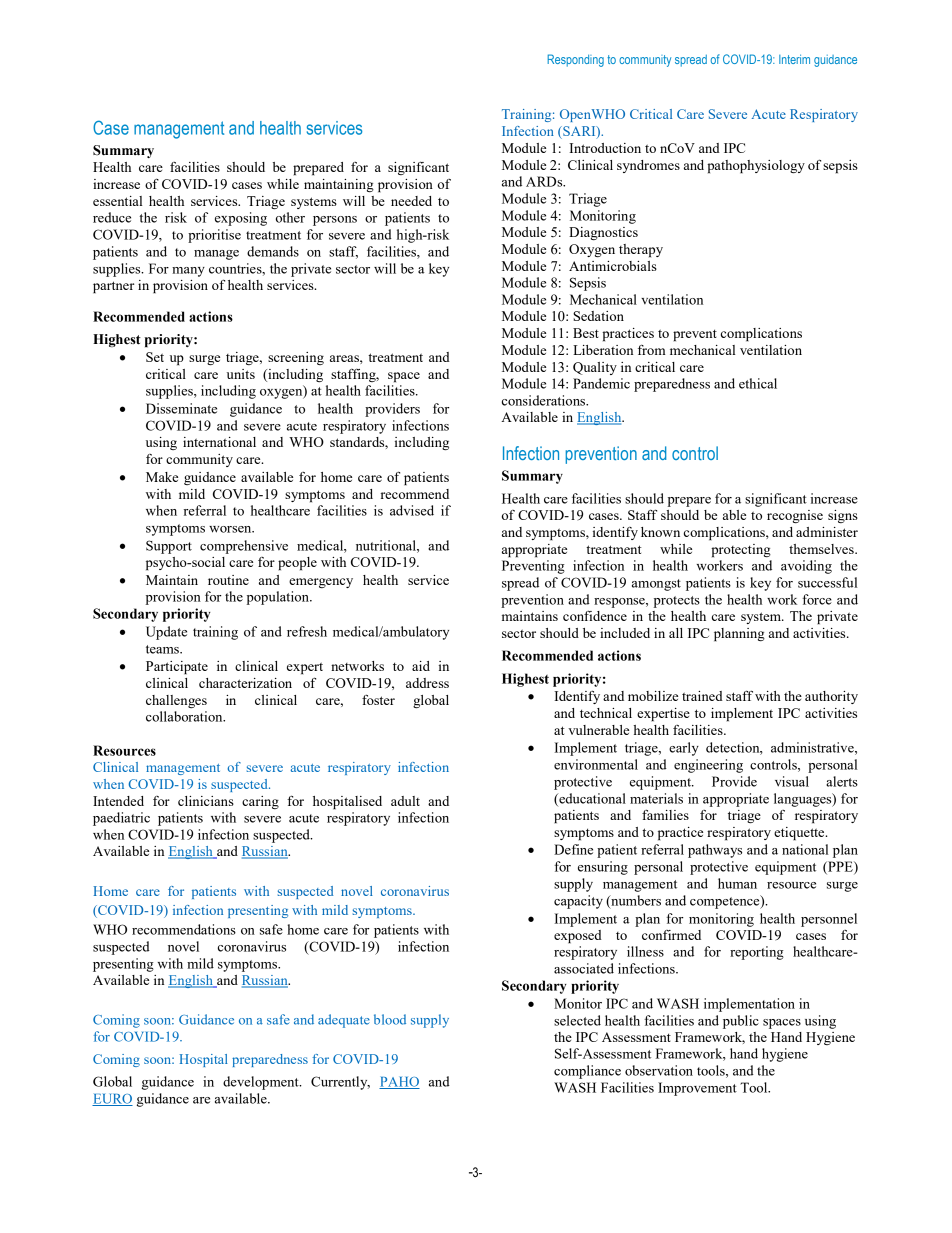 The image size is (952, 1233). Describe the element at coordinates (573, 849) in the screenshot. I see `Define` at that location.
